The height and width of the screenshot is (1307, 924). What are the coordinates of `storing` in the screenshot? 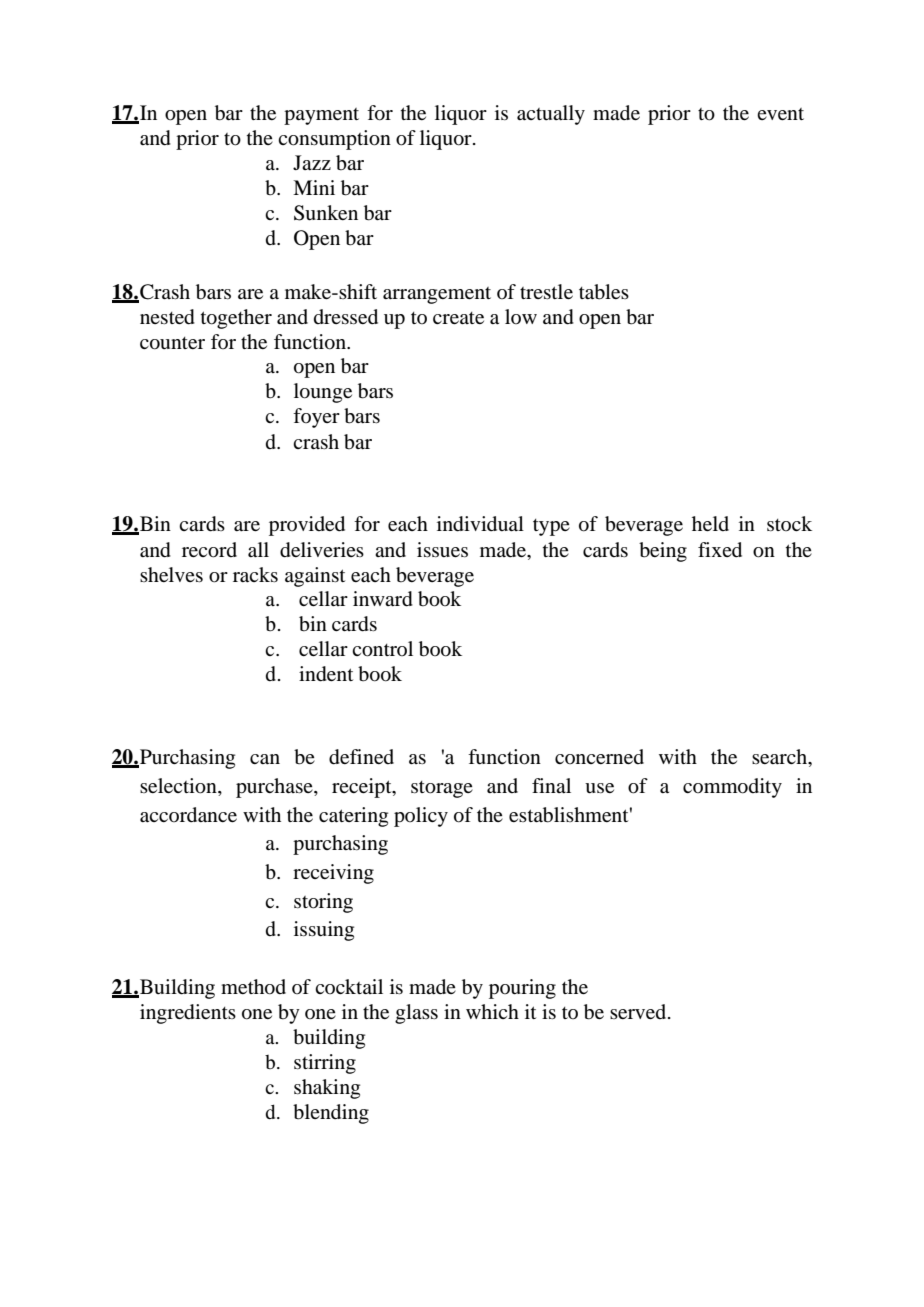 It's located at (323, 903).
